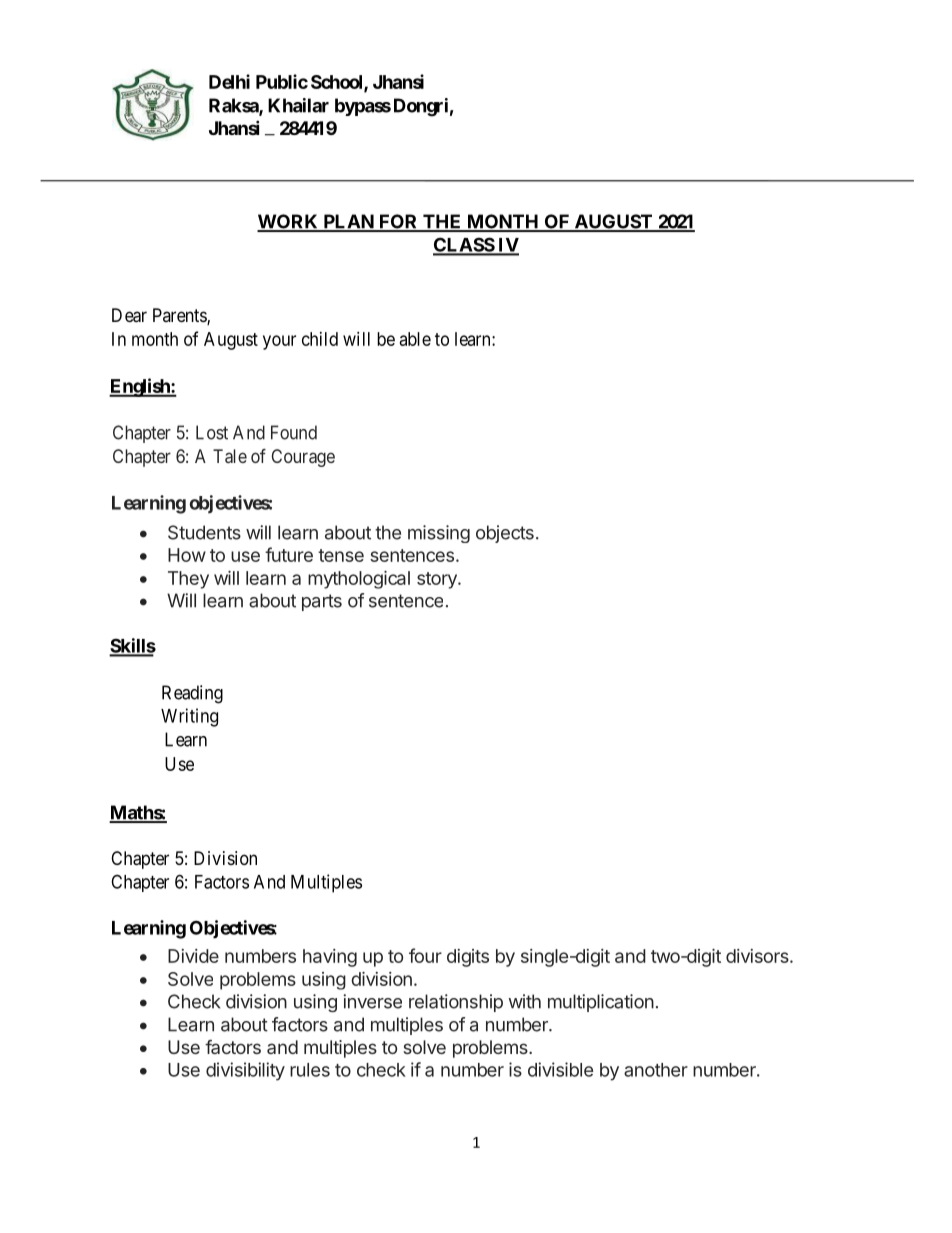 This page has width=952, height=1233. What do you see at coordinates (359, 580) in the page?
I see `mythological` at bounding box center [359, 580].
